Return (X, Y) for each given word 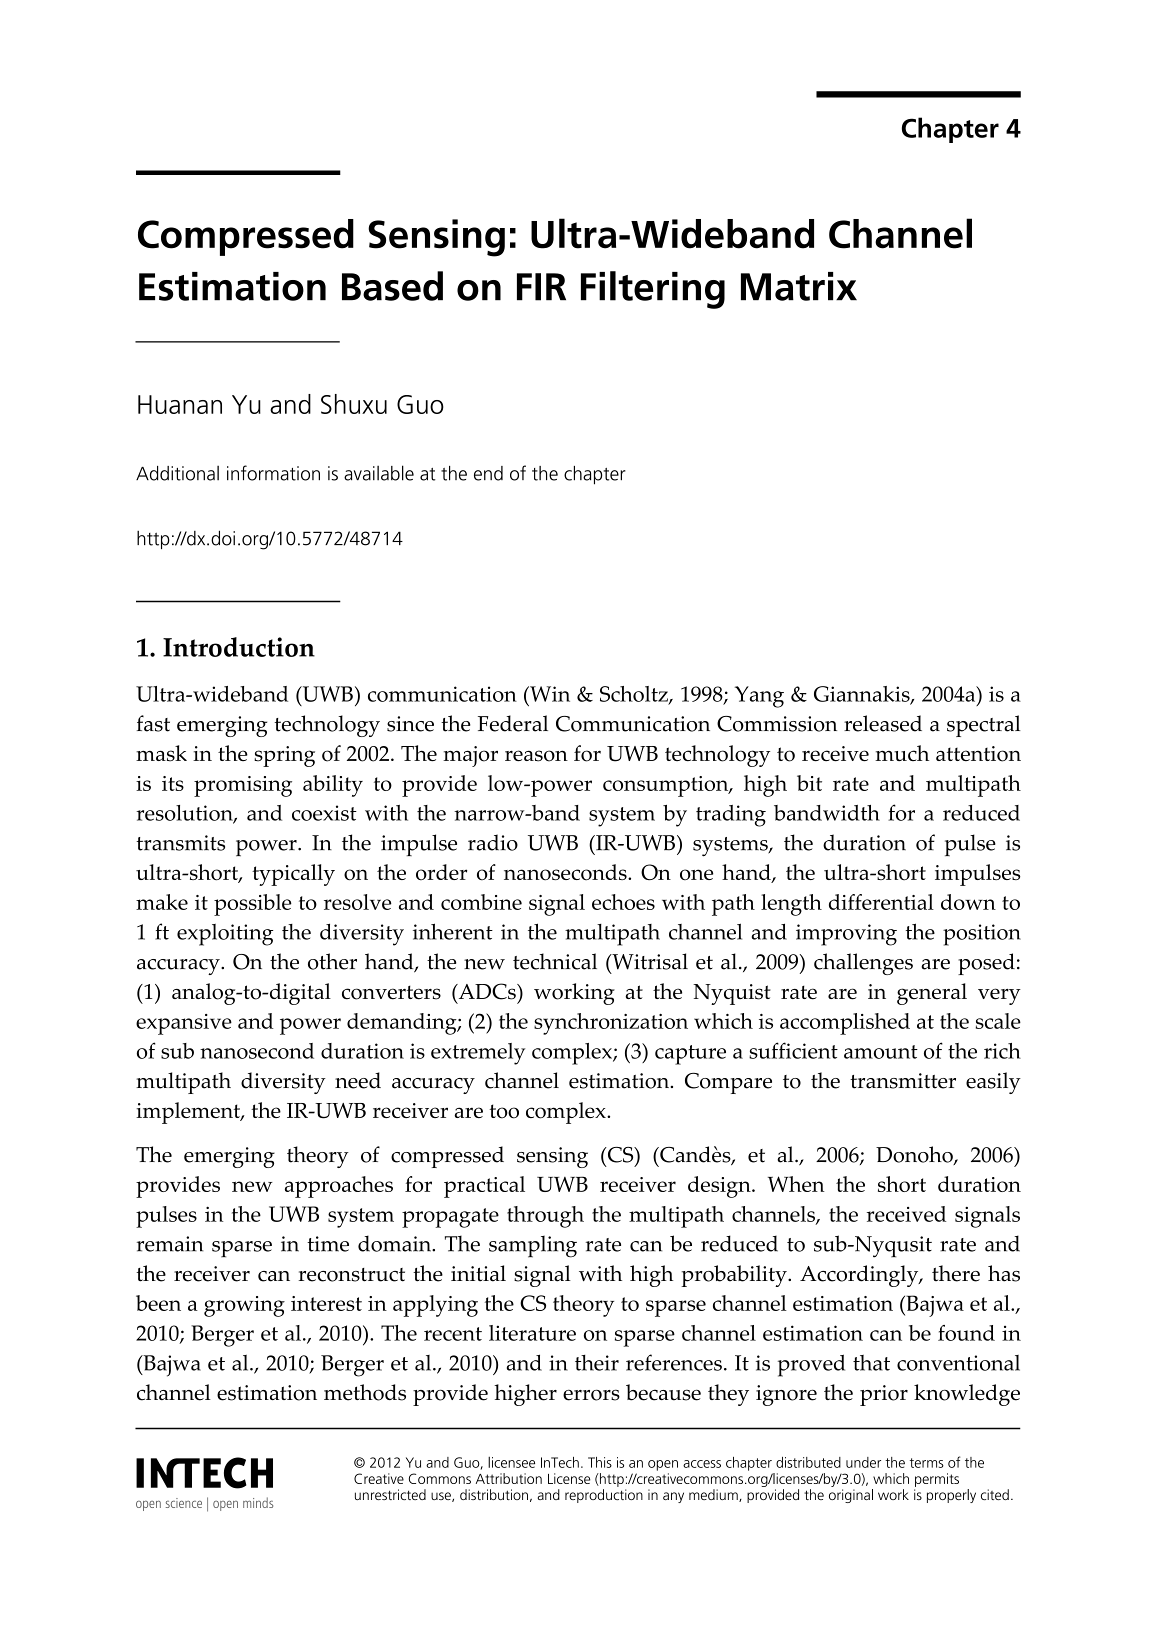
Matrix (799, 286)
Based (392, 286)
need (358, 1080)
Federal (513, 723)
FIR (541, 287)
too (504, 1111)
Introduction (239, 647)
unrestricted (390, 1494)
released (883, 723)
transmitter (903, 1081)
